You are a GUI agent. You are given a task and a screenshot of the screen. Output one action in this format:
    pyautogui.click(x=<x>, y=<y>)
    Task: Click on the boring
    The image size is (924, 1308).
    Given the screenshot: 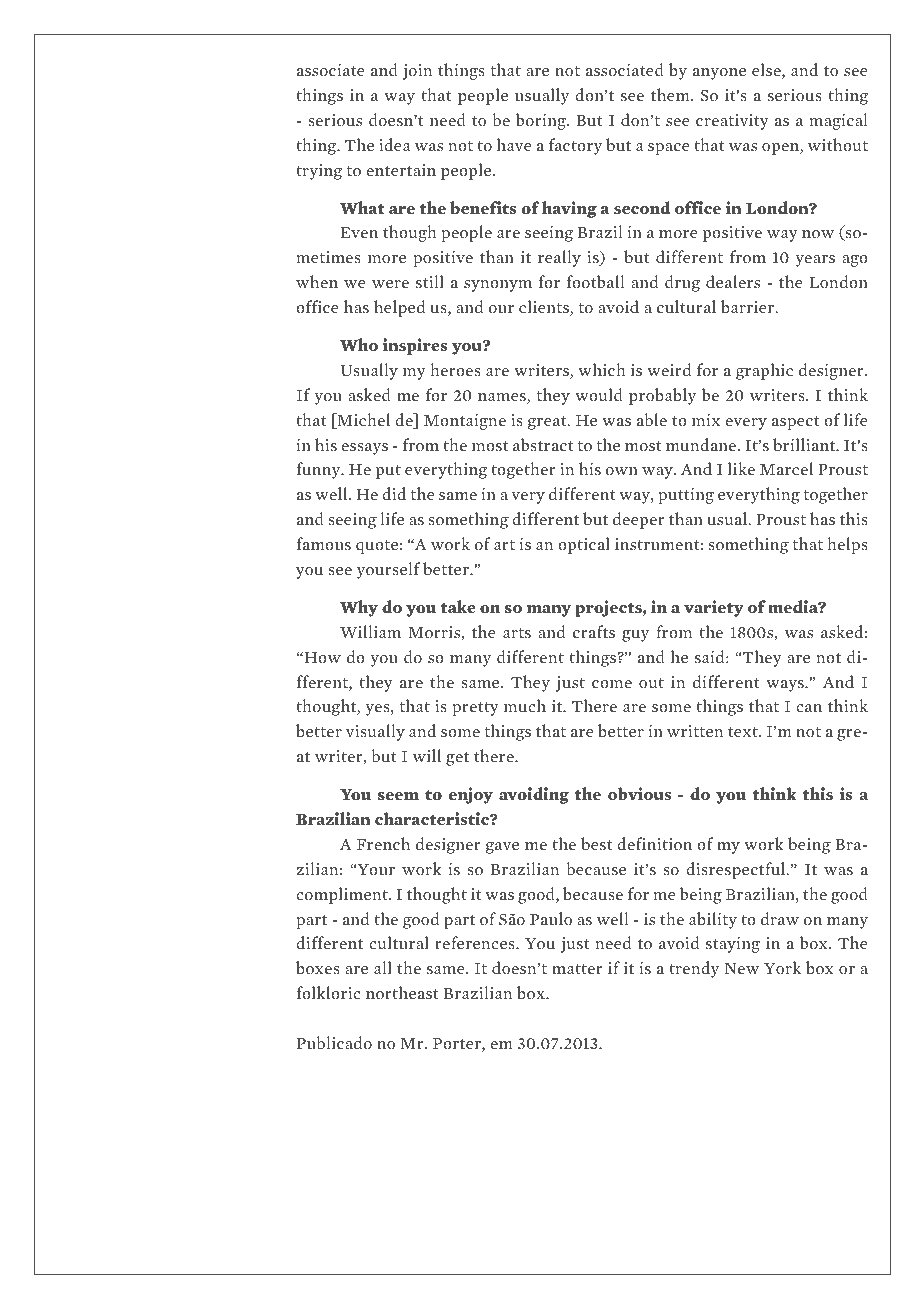 What is the action you would take?
    pyautogui.click(x=542, y=121)
